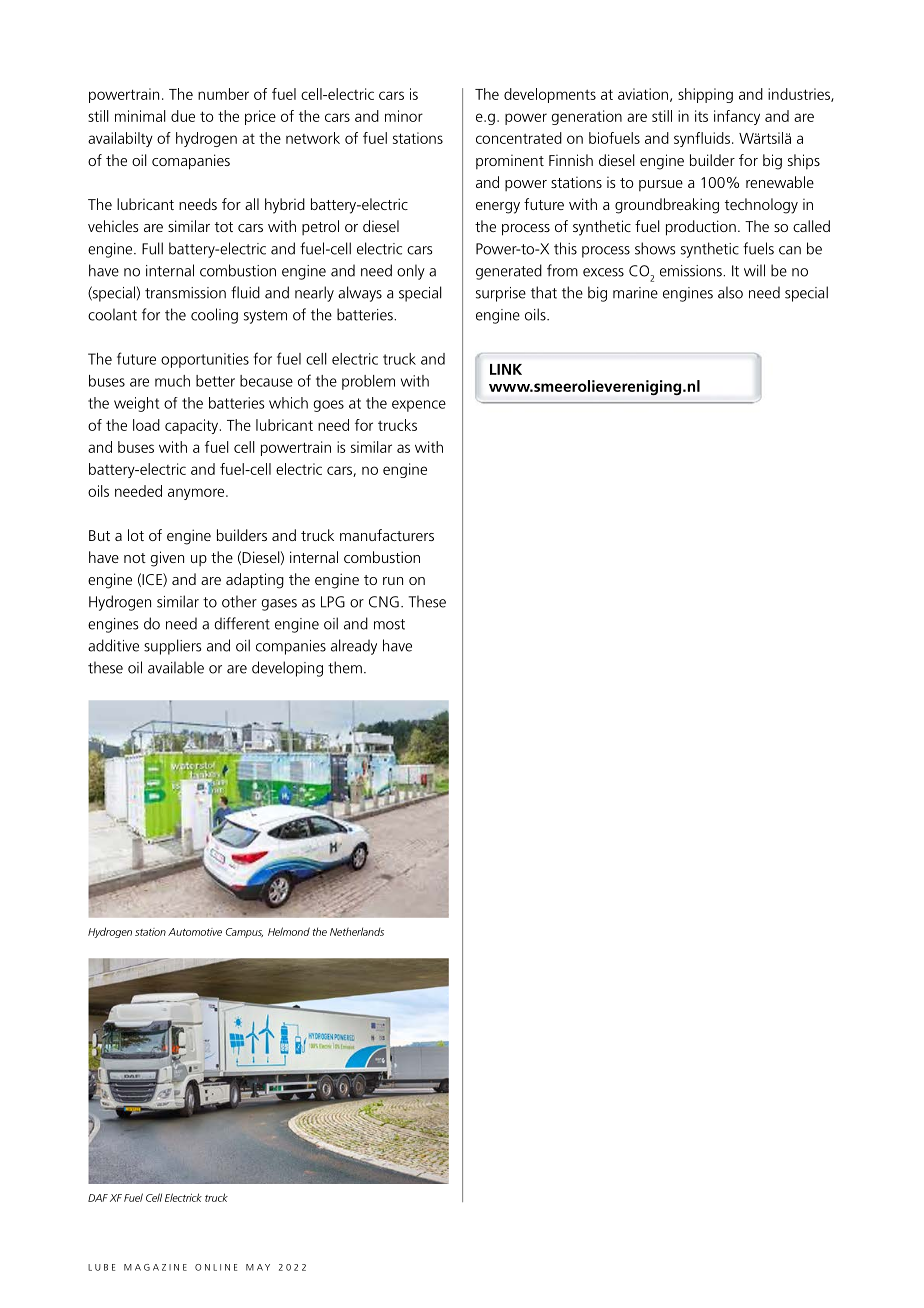 This image has height=1308, width=924. What do you see at coordinates (172, 647) in the image?
I see `suppliers` at bounding box center [172, 647].
